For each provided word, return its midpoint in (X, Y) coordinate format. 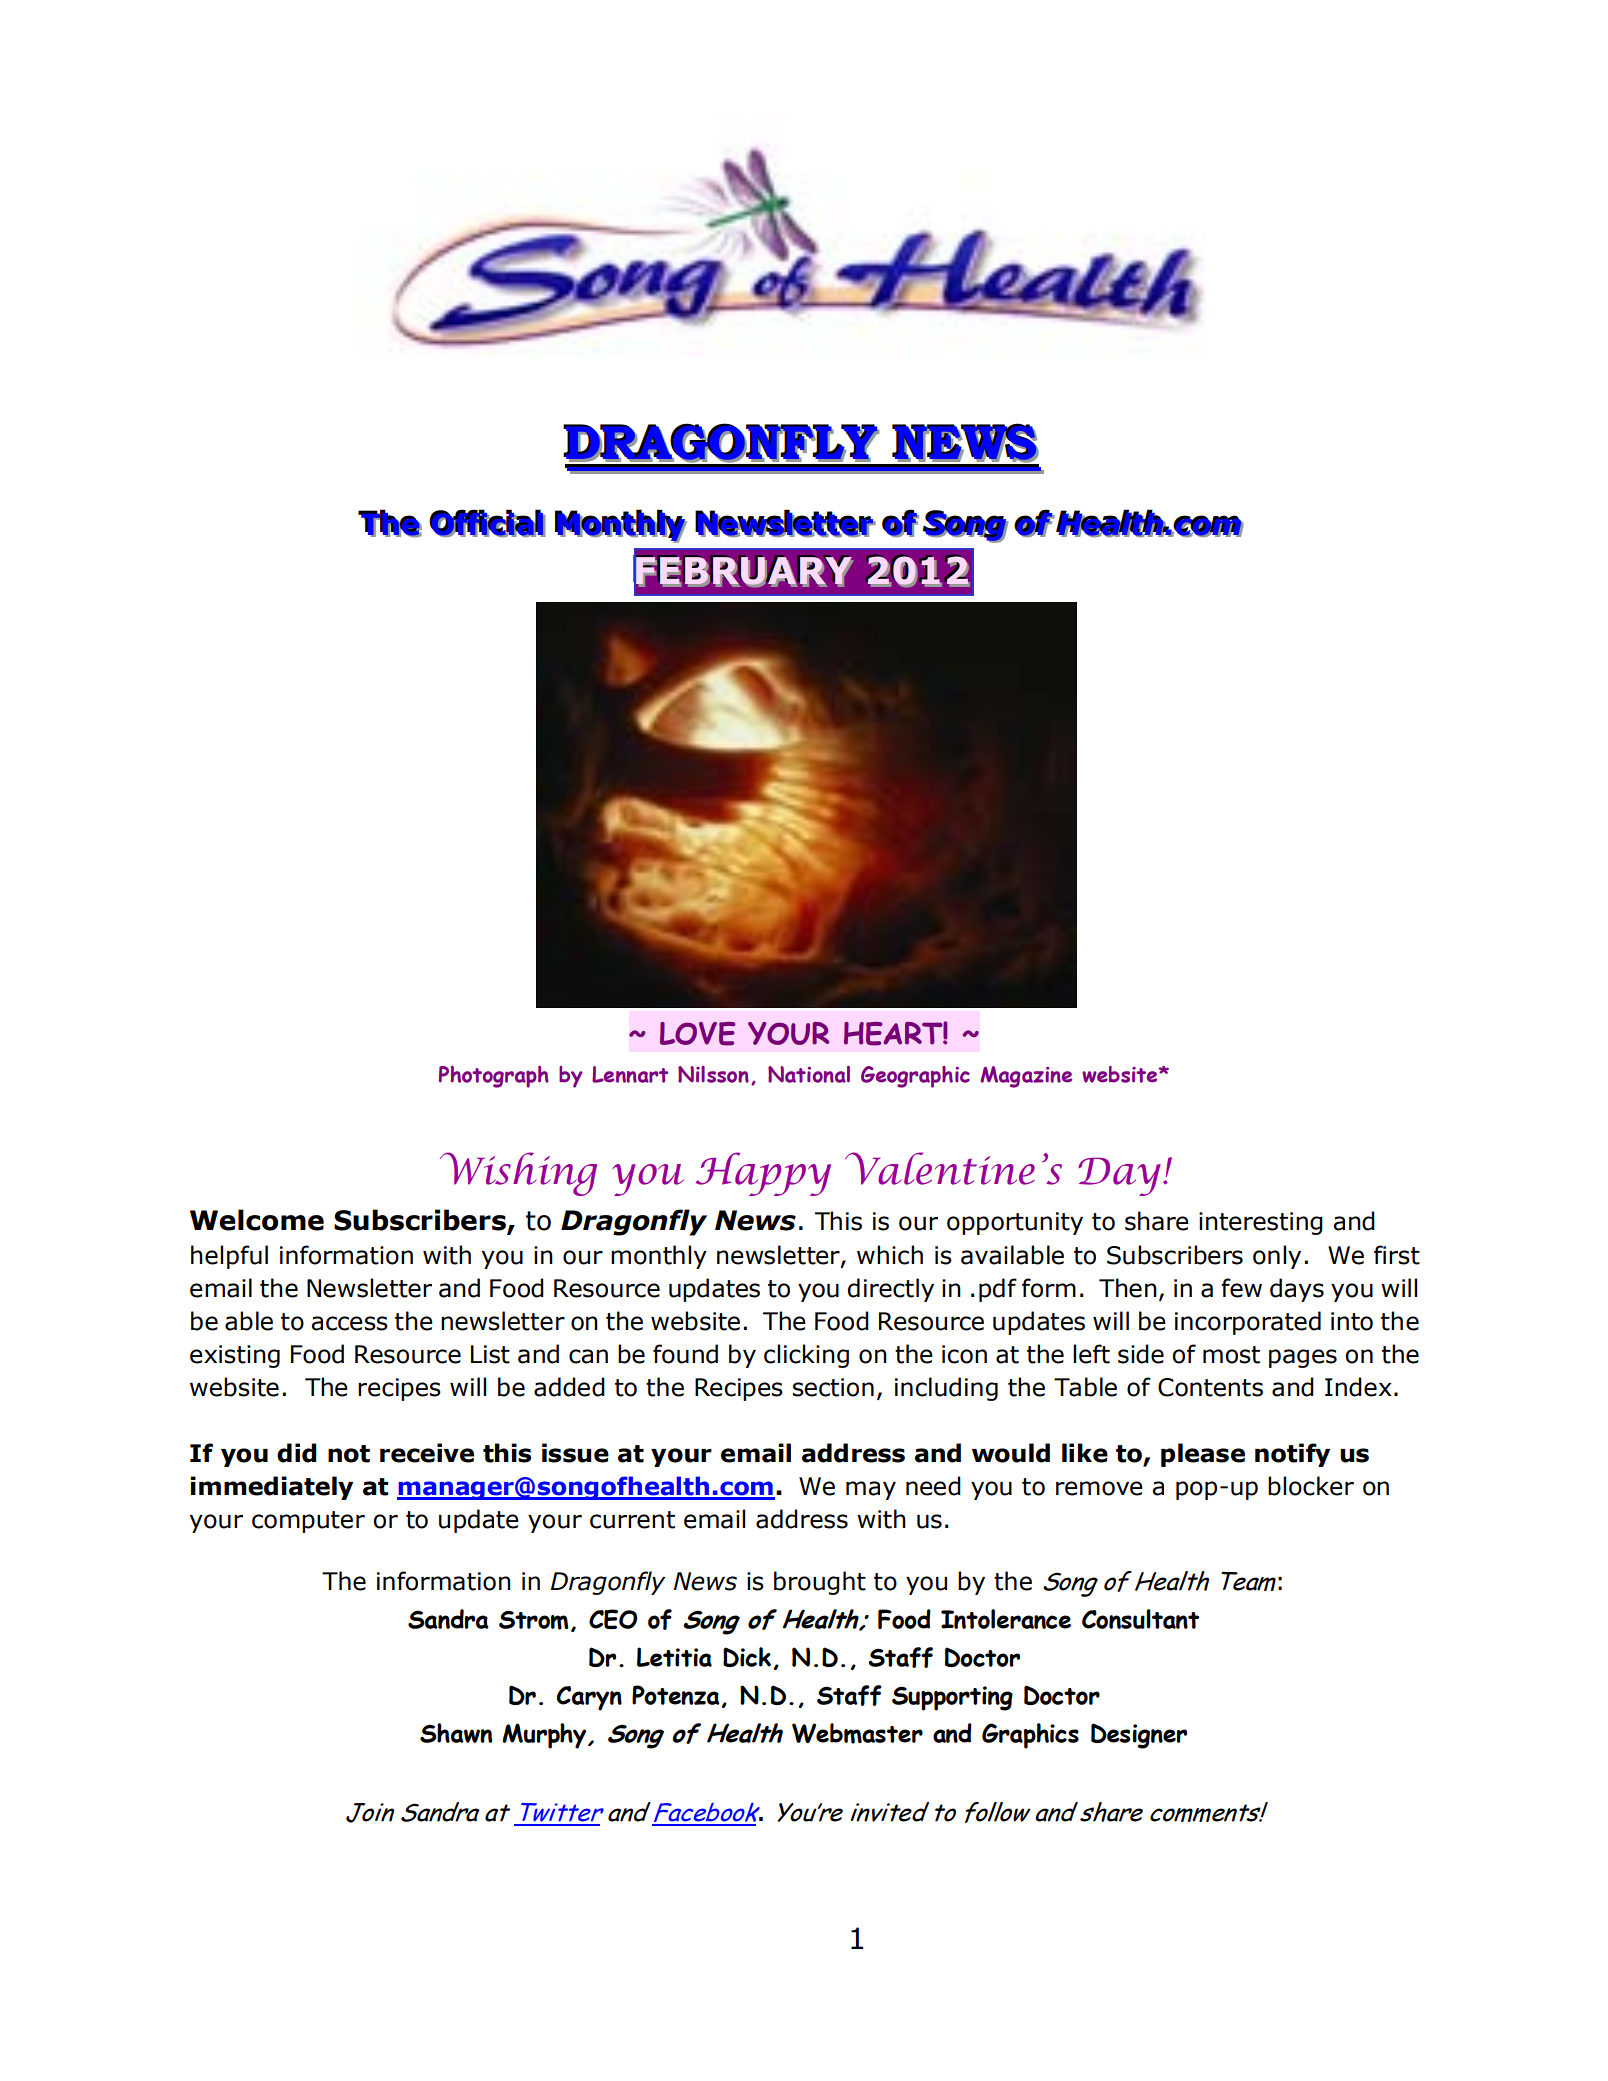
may (871, 1490)
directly (891, 1290)
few (1241, 1288)
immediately (271, 1488)
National (809, 1074)
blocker (1311, 1486)
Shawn (456, 1733)
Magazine (1026, 1077)
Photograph (494, 1077)
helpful (229, 1257)
